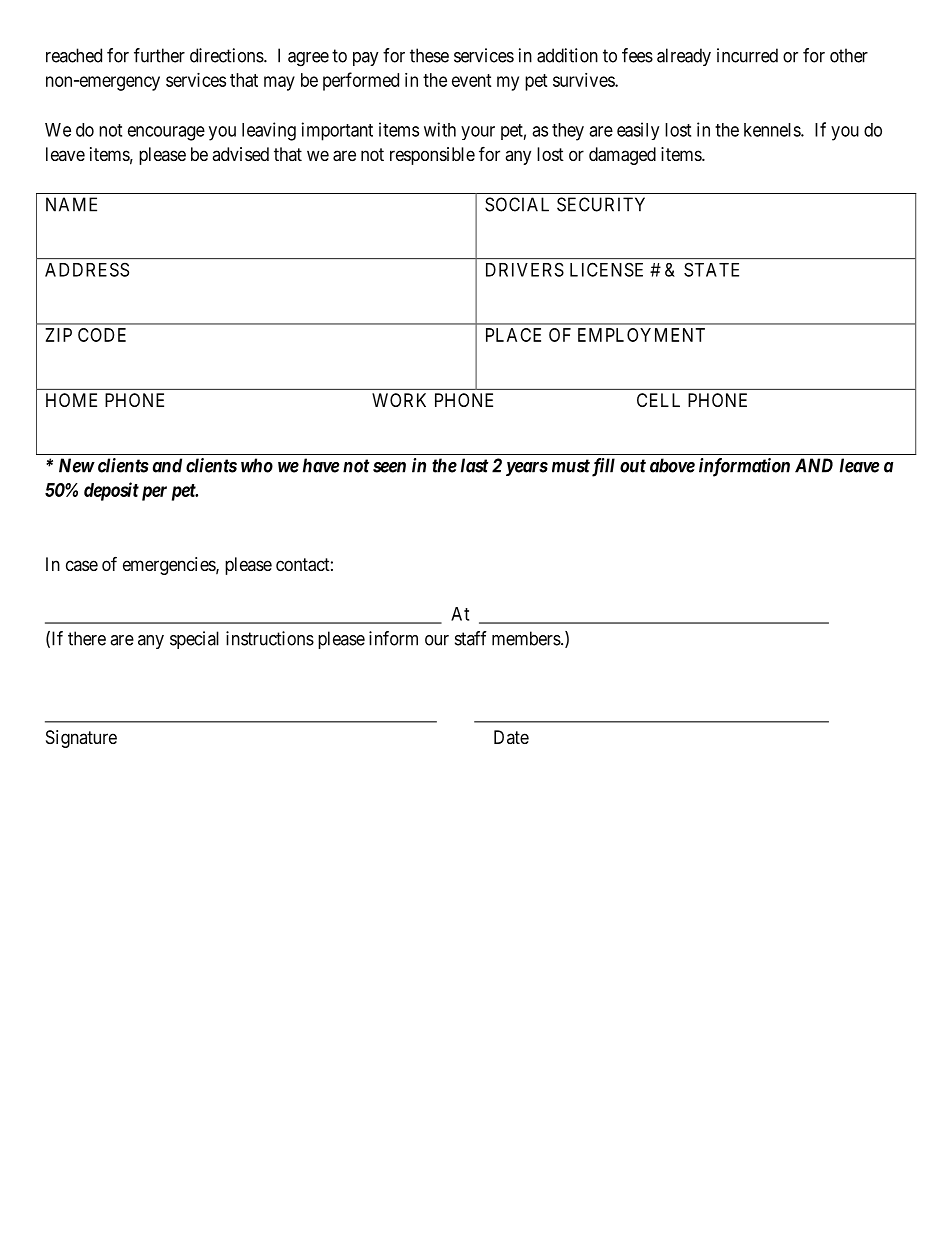  I want to click on incurred, so click(747, 55).
